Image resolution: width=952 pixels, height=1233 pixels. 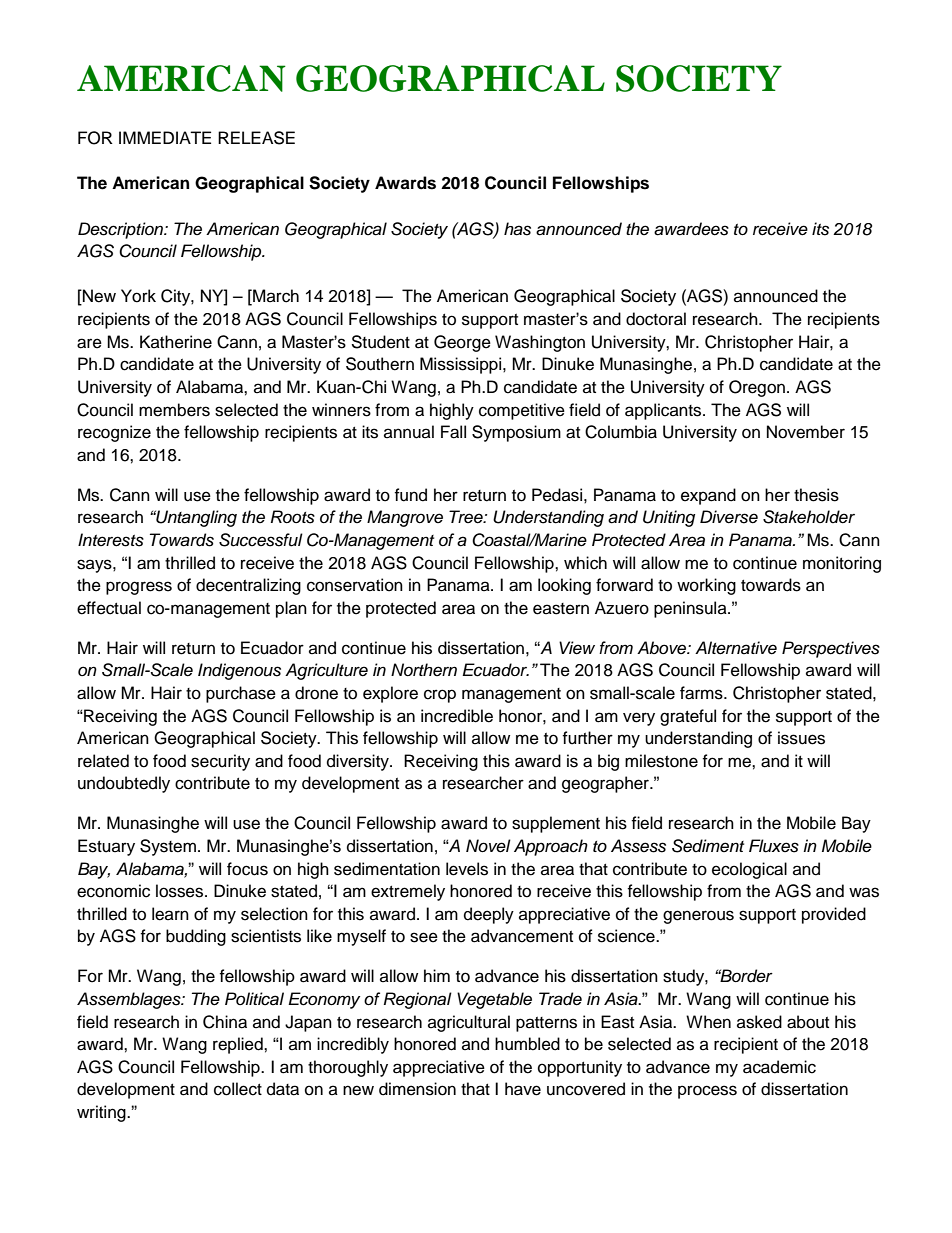 What do you see at coordinates (238, 1089) in the page?
I see `collect` at bounding box center [238, 1089].
